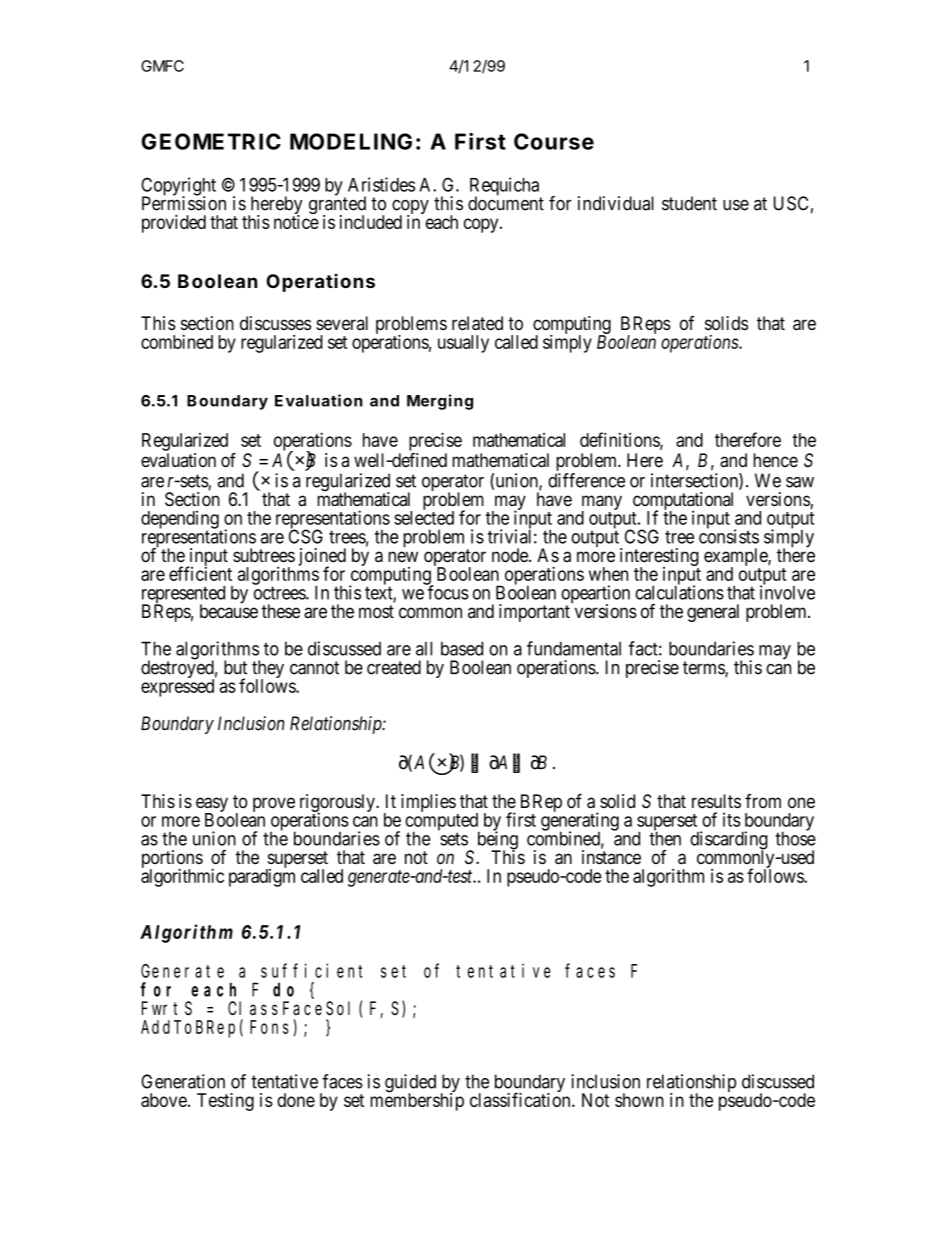 This page has width=952, height=1233. Describe the element at coordinates (521, 1099) in the page. I see `classification` at that location.
